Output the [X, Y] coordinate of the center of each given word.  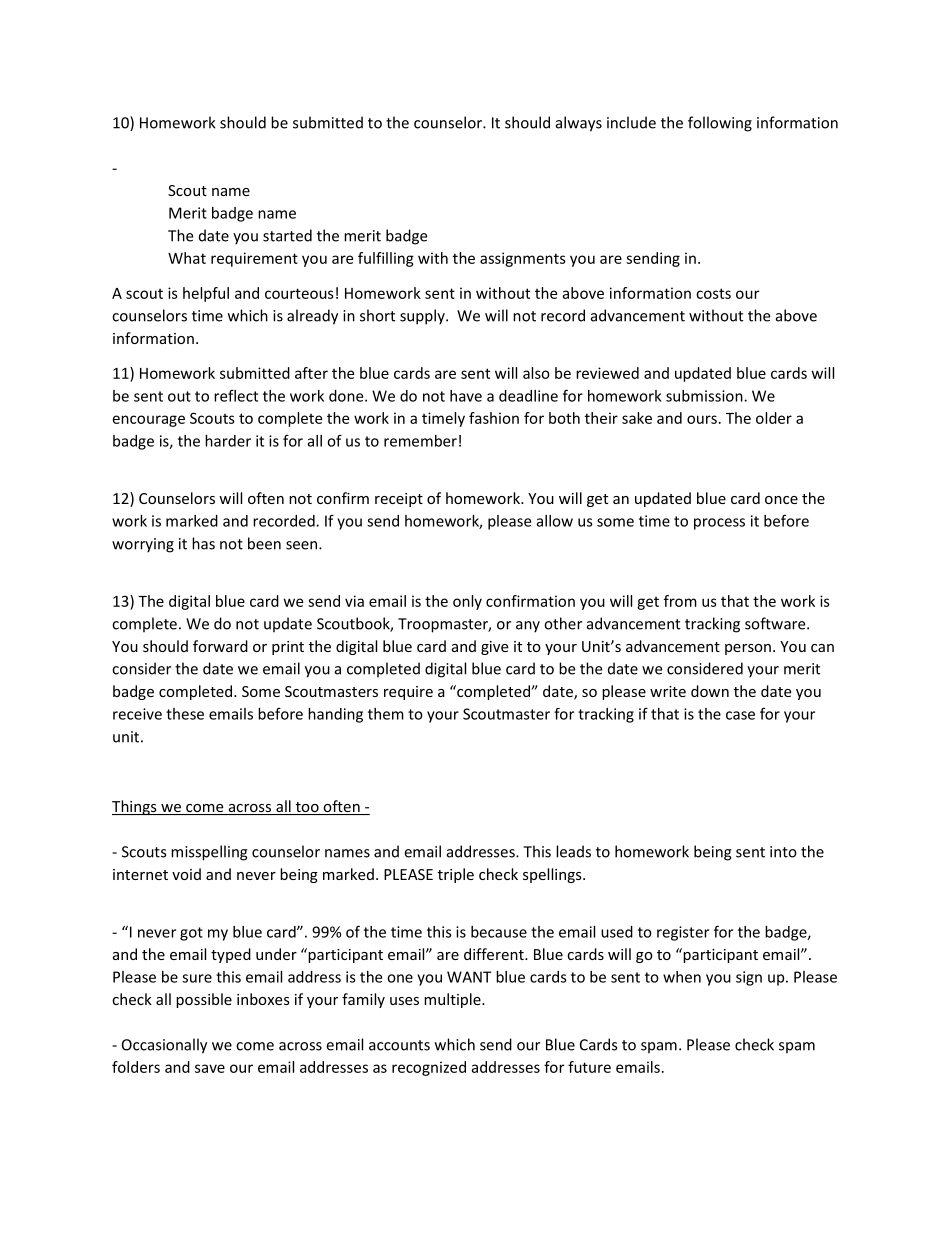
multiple [453, 1000]
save [210, 1068]
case [740, 715]
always [579, 124]
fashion [494, 418]
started [287, 235]
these [185, 714]
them [386, 714]
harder [228, 441]
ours [702, 419]
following [720, 124]
